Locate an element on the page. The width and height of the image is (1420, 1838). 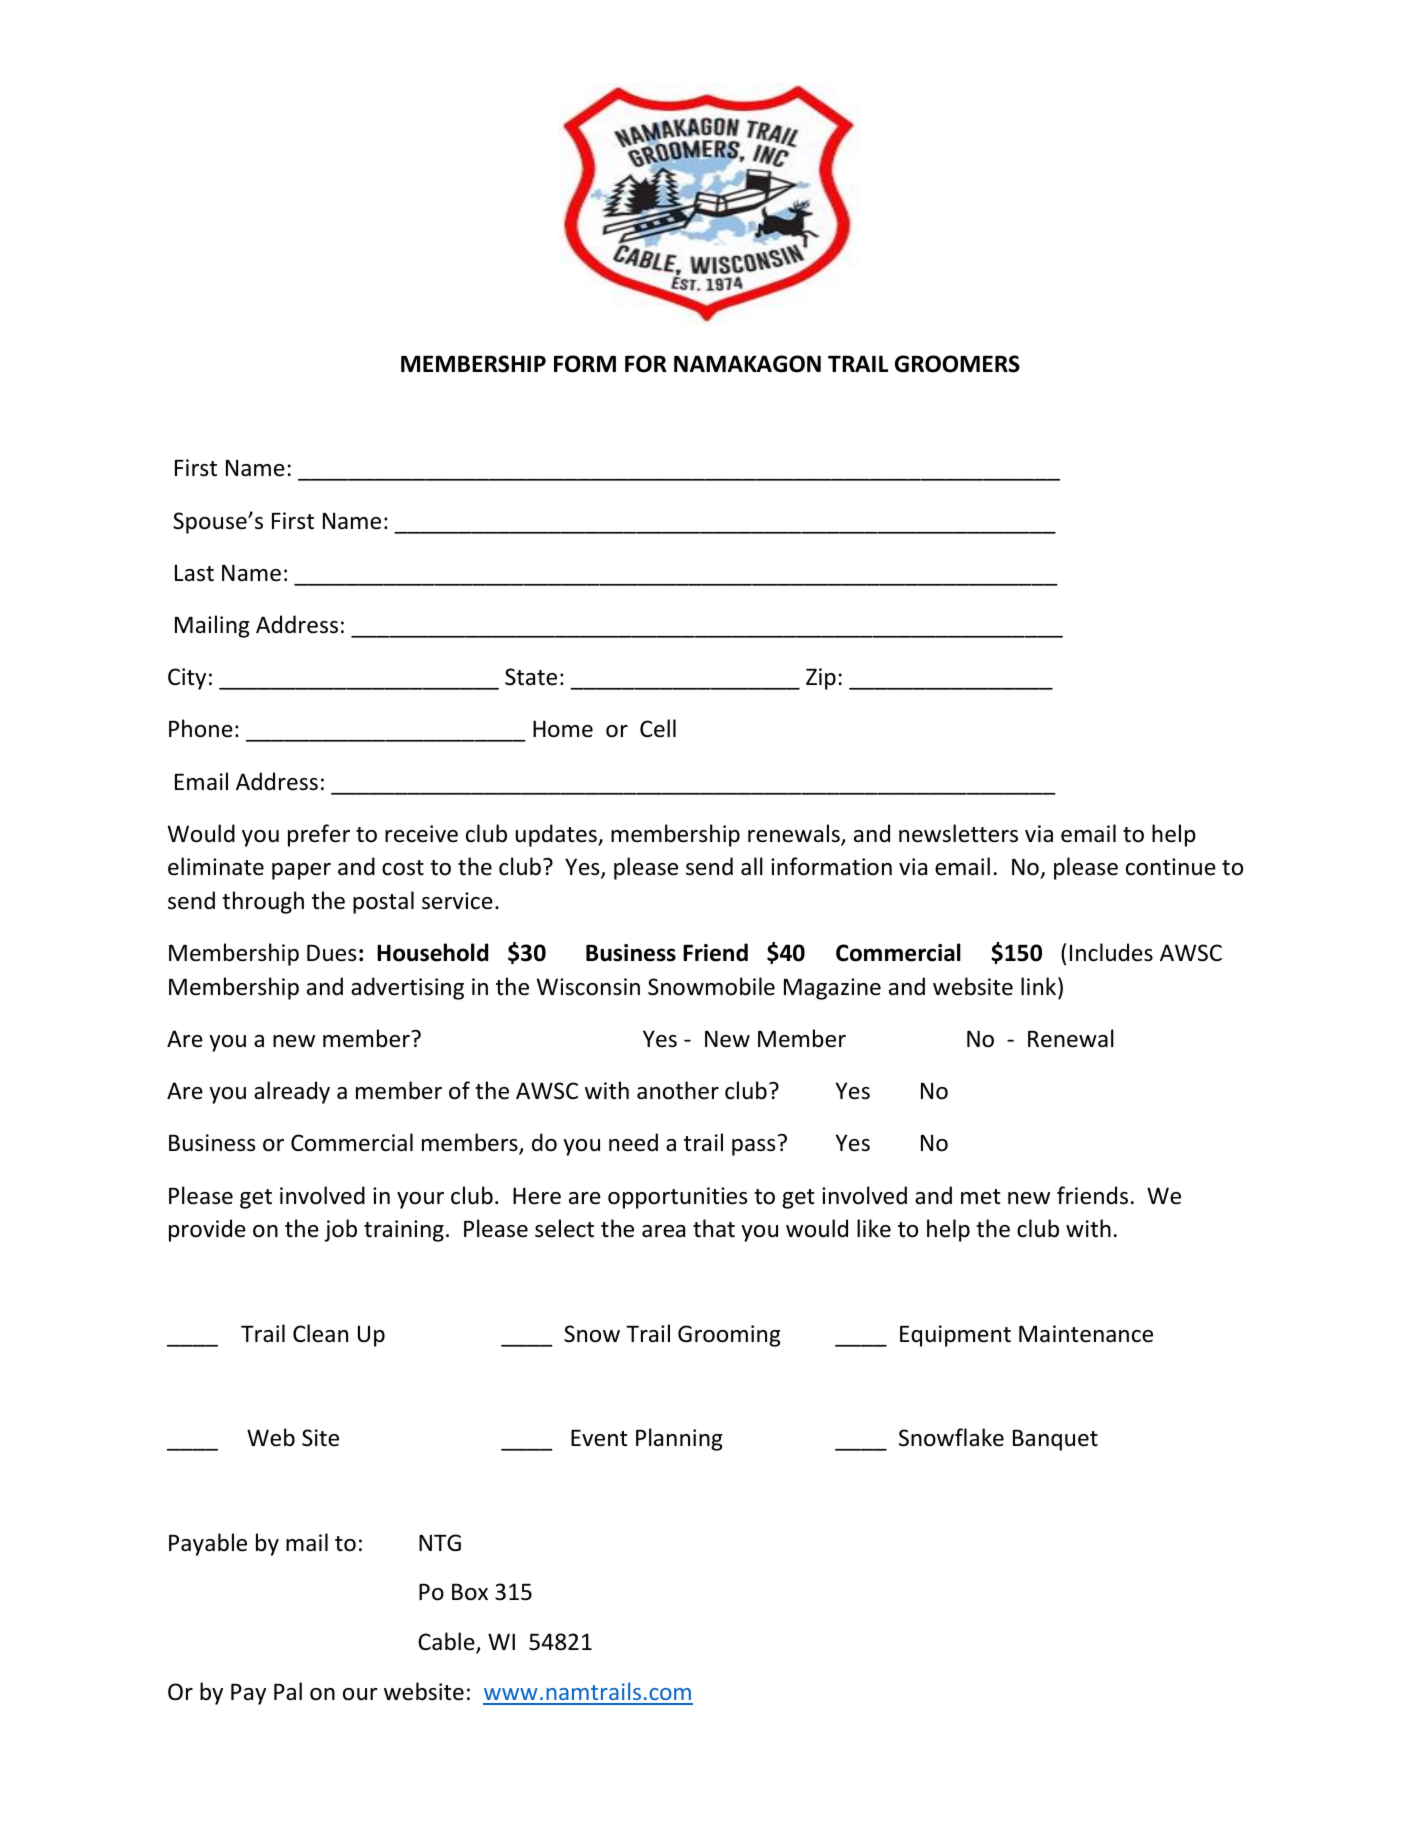
Pal is located at coordinates (288, 1691).
